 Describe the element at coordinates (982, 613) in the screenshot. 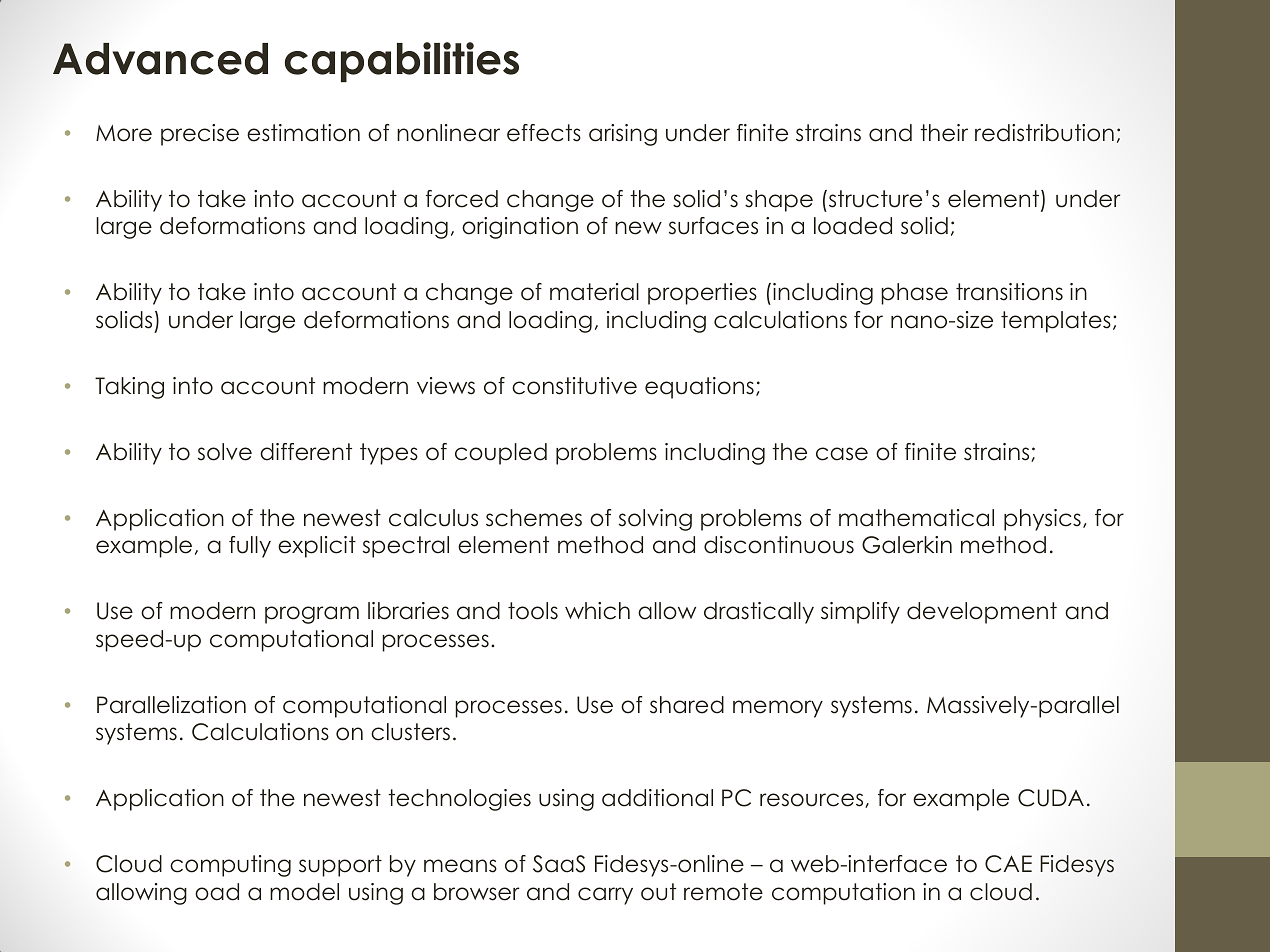

I see `development` at that location.
